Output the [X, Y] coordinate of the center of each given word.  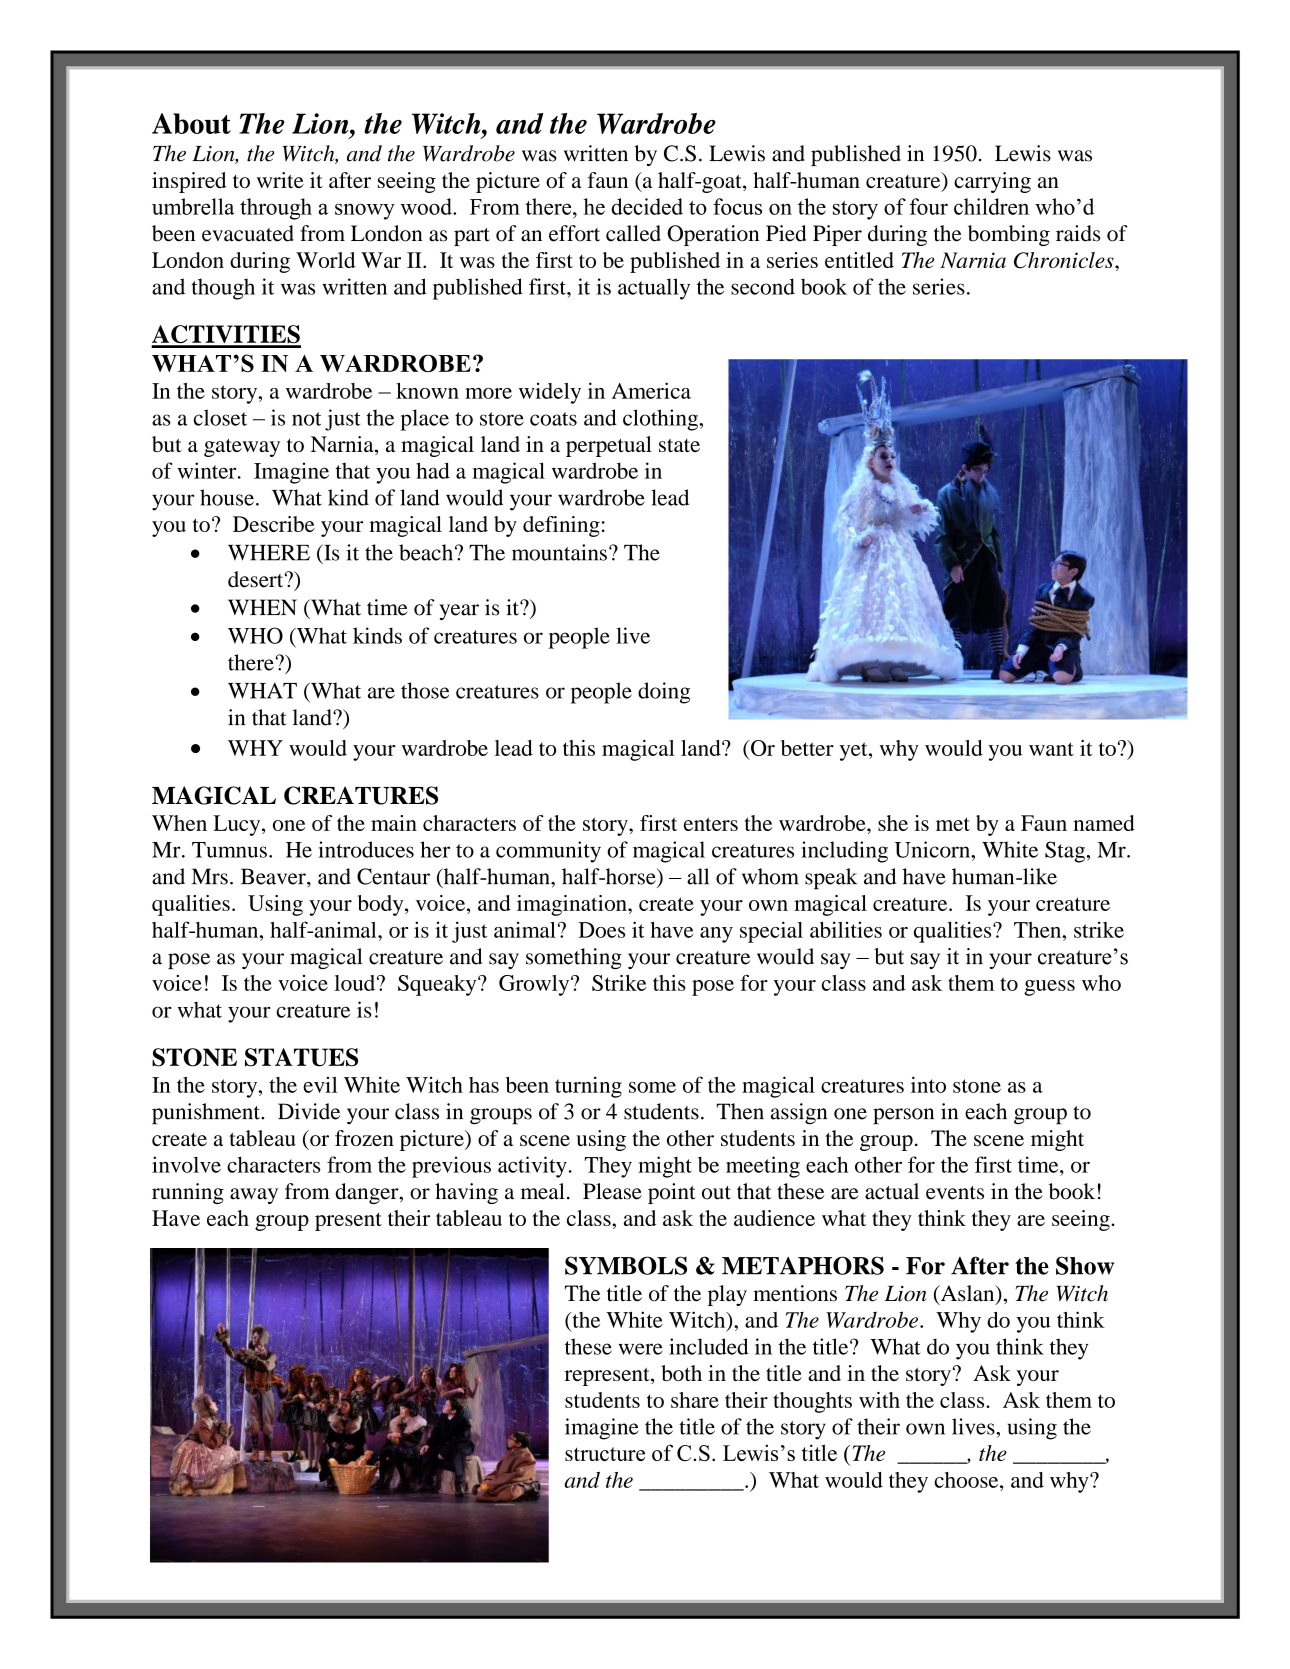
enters [711, 824]
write [280, 180]
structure [605, 1454]
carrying [992, 182]
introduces [366, 849]
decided [647, 206]
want [1051, 749]
